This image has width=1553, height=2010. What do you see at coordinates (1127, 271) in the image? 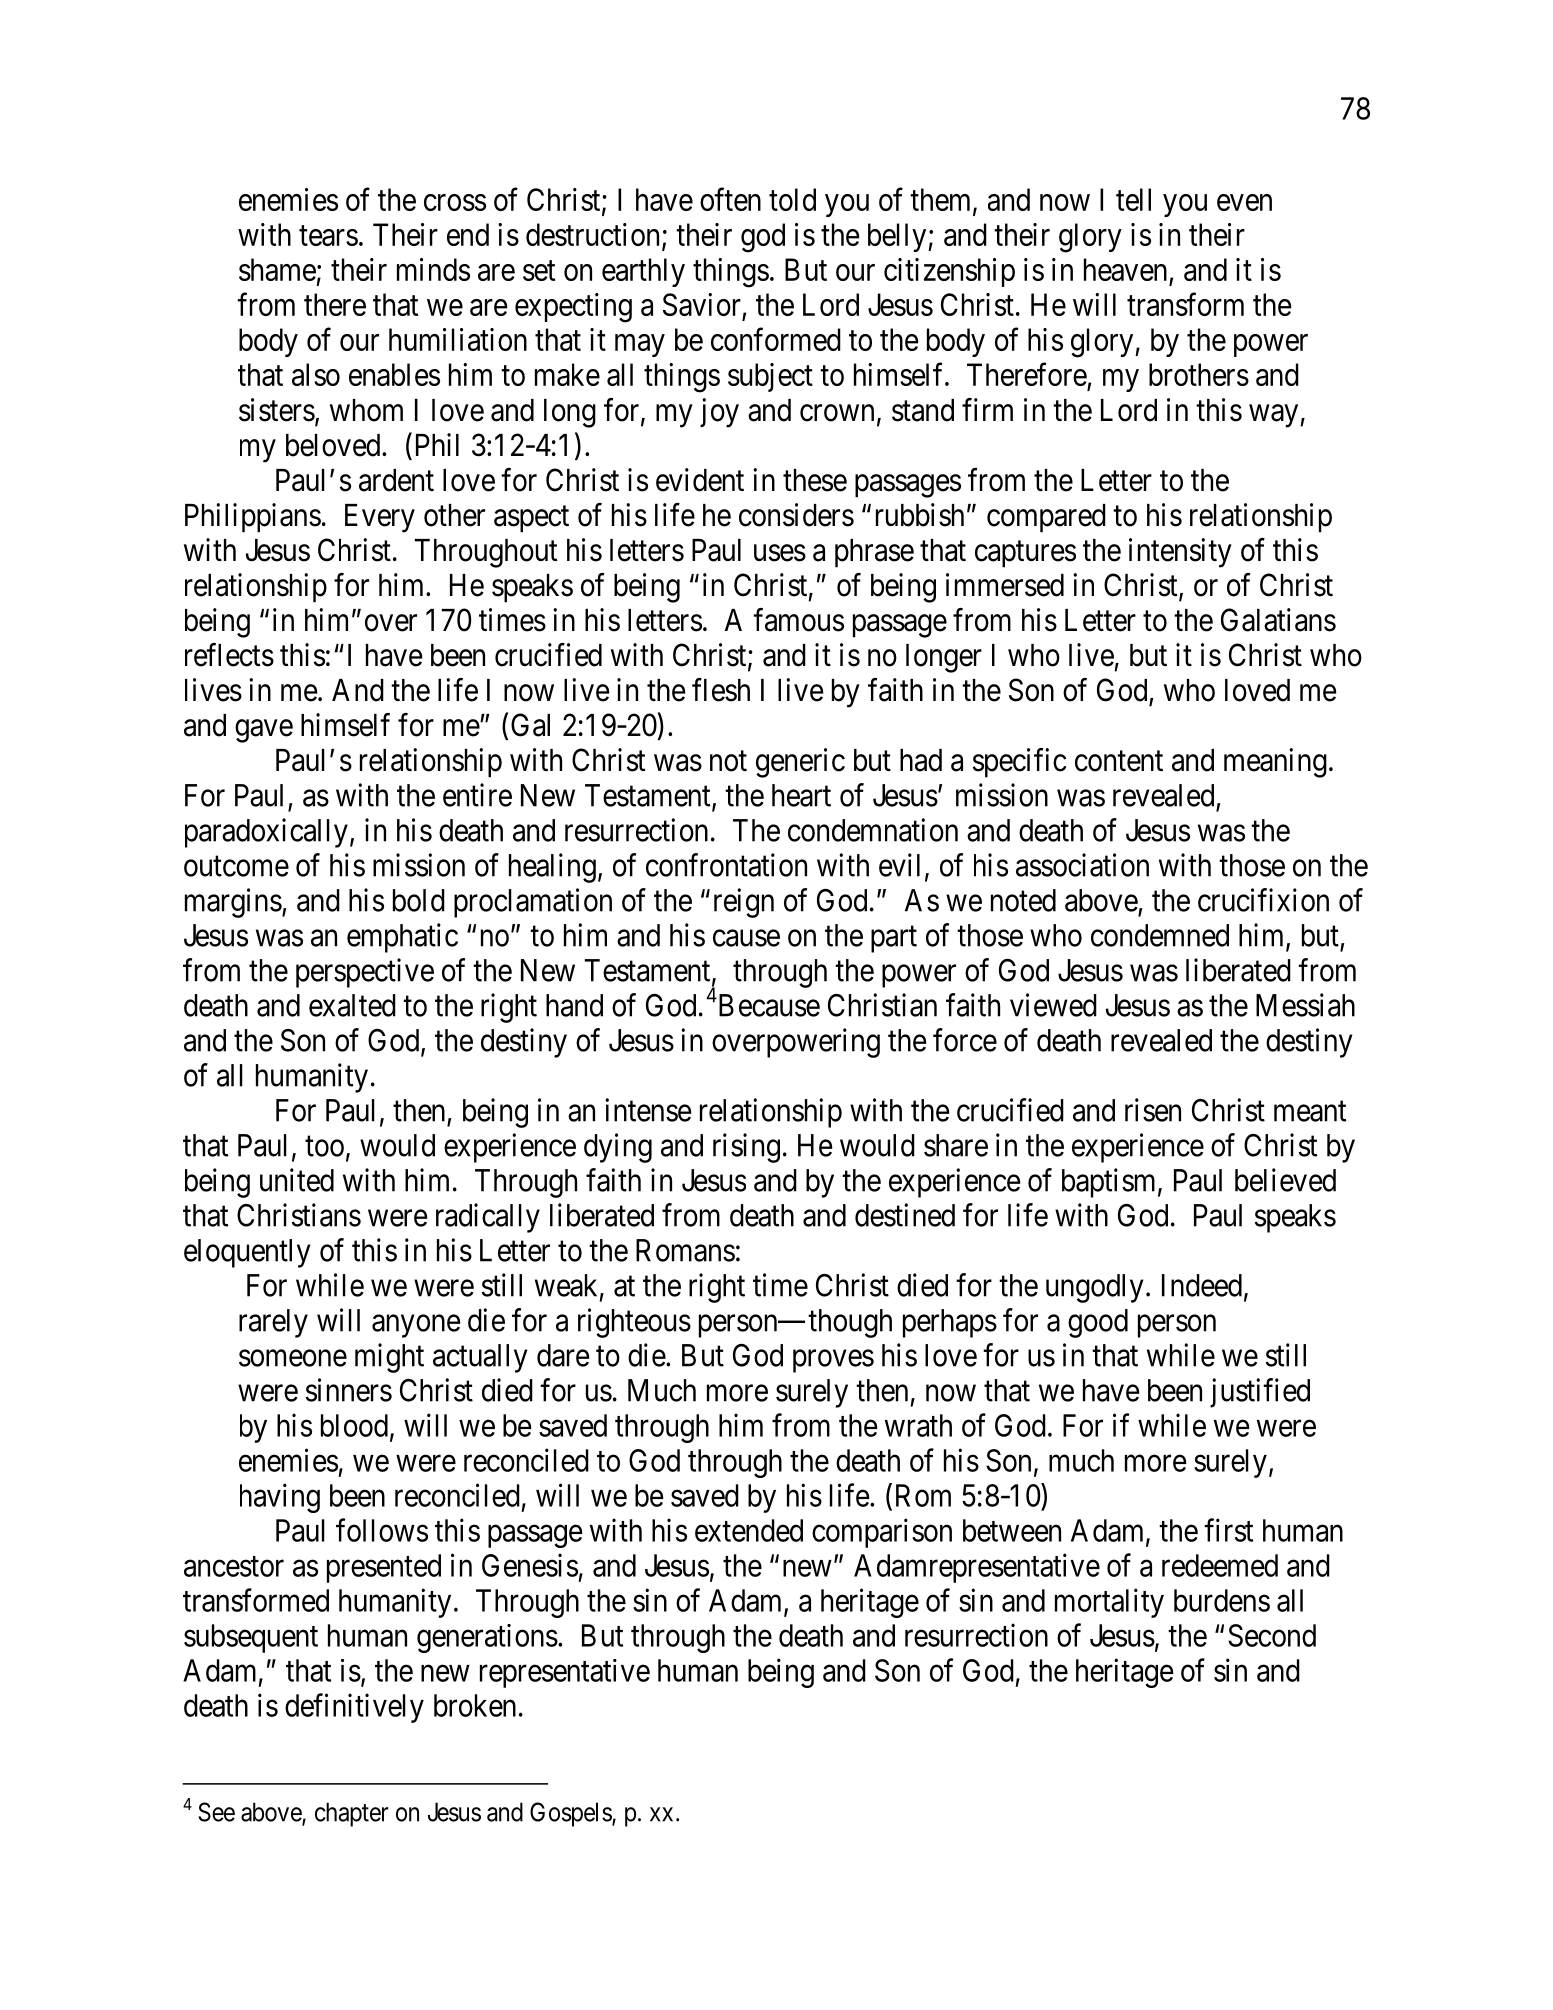
I see `heaven` at bounding box center [1127, 271].
